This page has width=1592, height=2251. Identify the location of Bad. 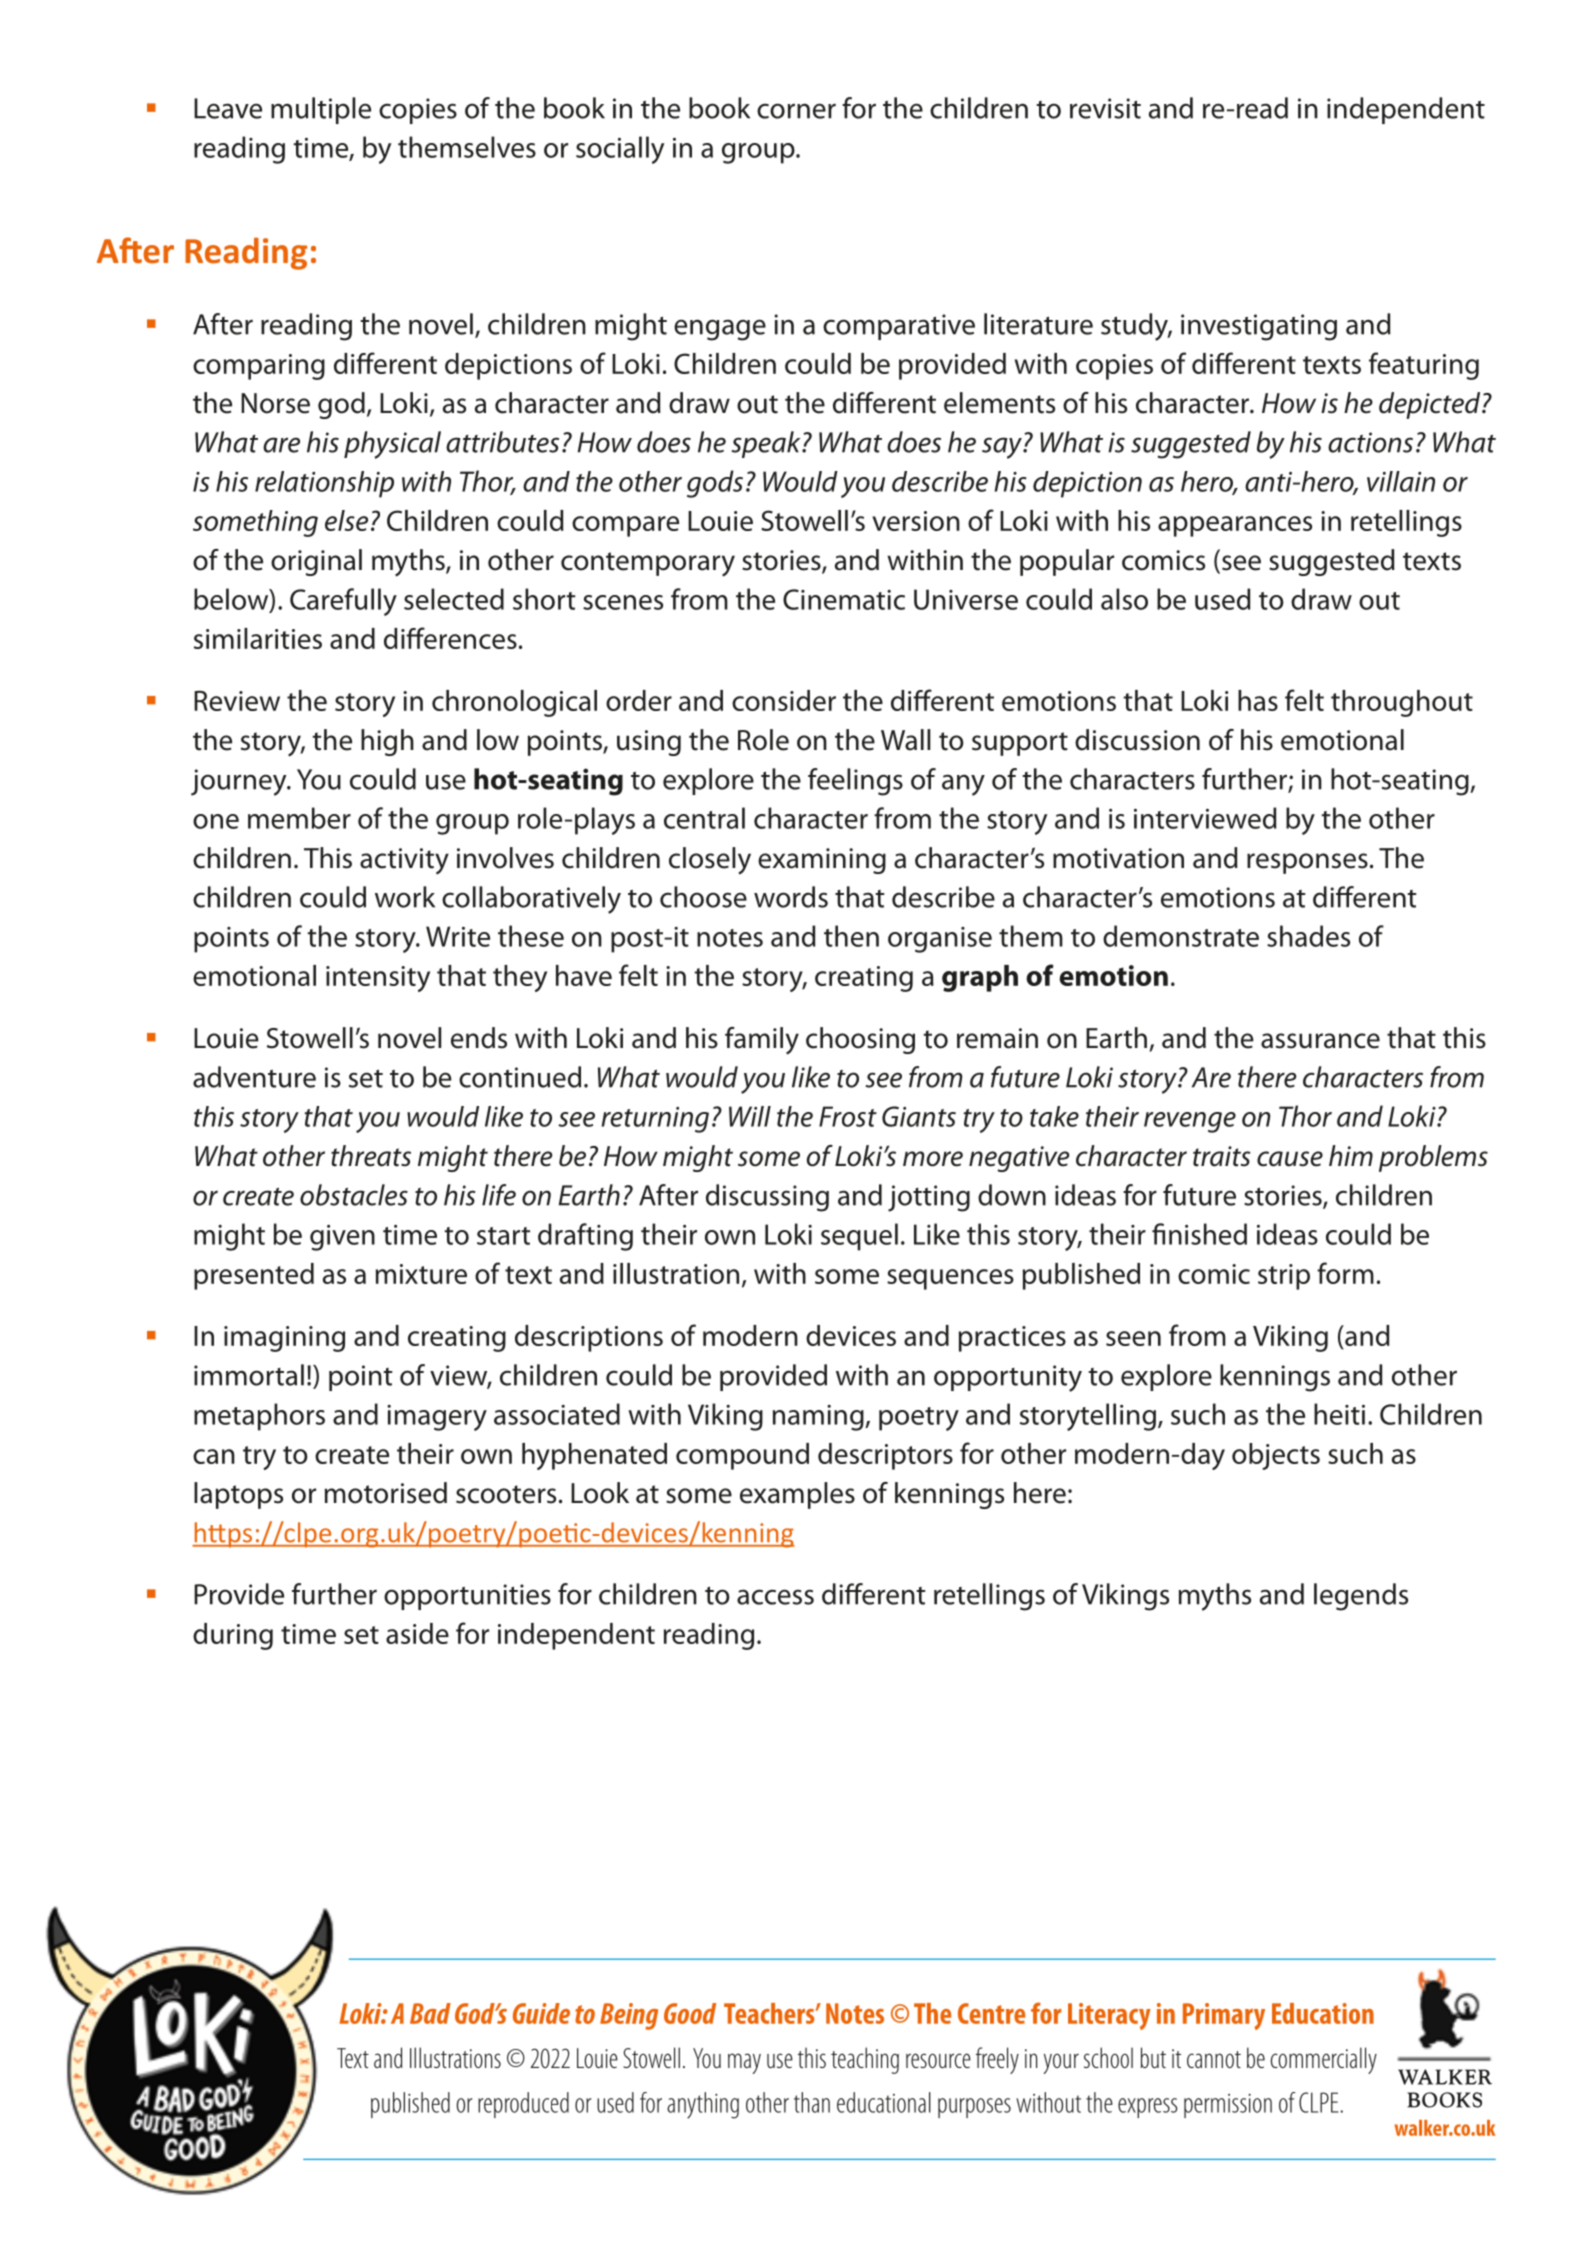
(430, 2013).
